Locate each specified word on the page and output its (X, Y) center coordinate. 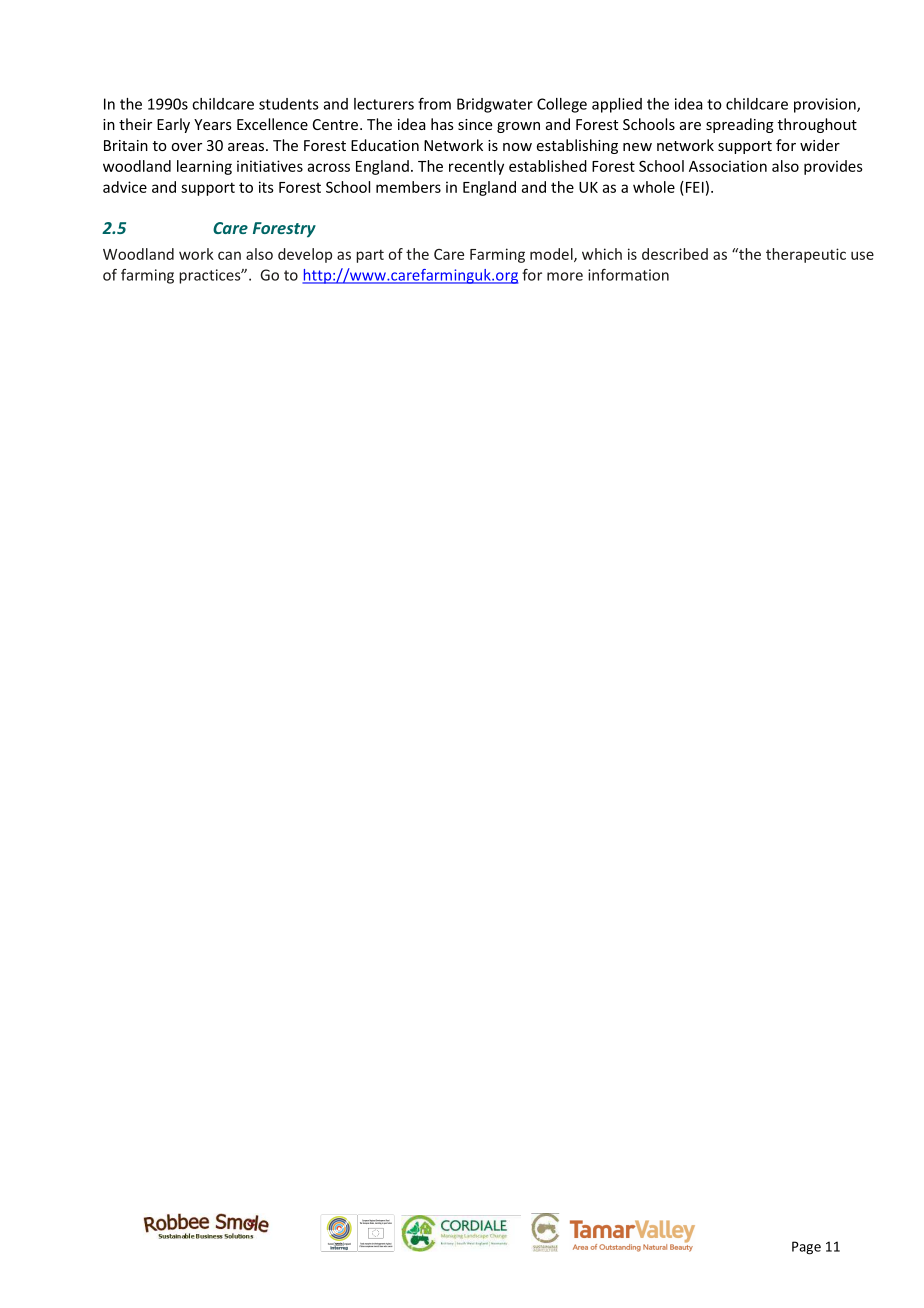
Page (806, 1248)
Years (213, 124)
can (229, 255)
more (565, 276)
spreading (740, 125)
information (628, 275)
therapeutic (806, 255)
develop (305, 255)
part (370, 256)
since (475, 124)
